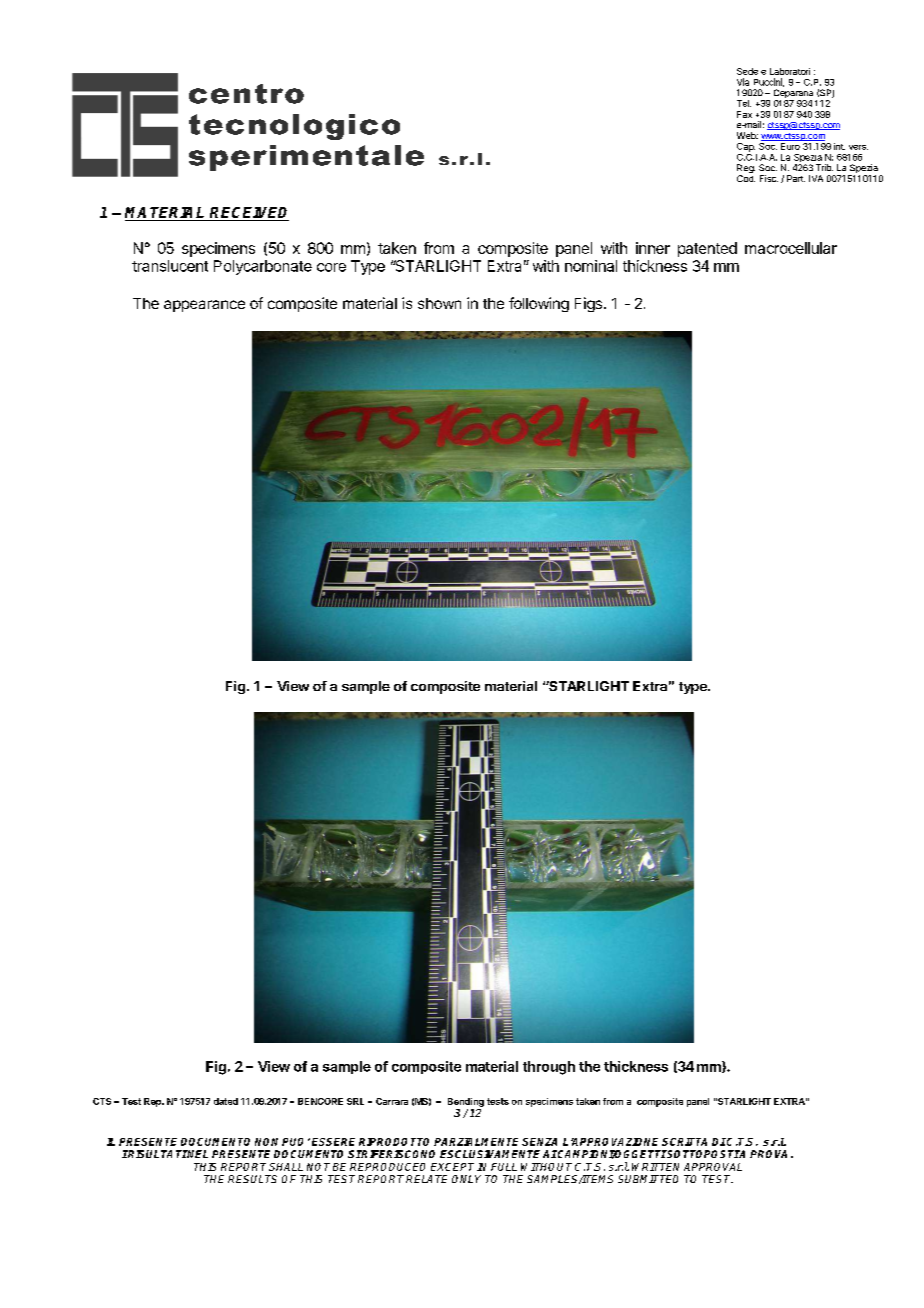 Image resolution: width=924 pixels, height=1308 pixels. I want to click on nominal, so click(591, 266).
